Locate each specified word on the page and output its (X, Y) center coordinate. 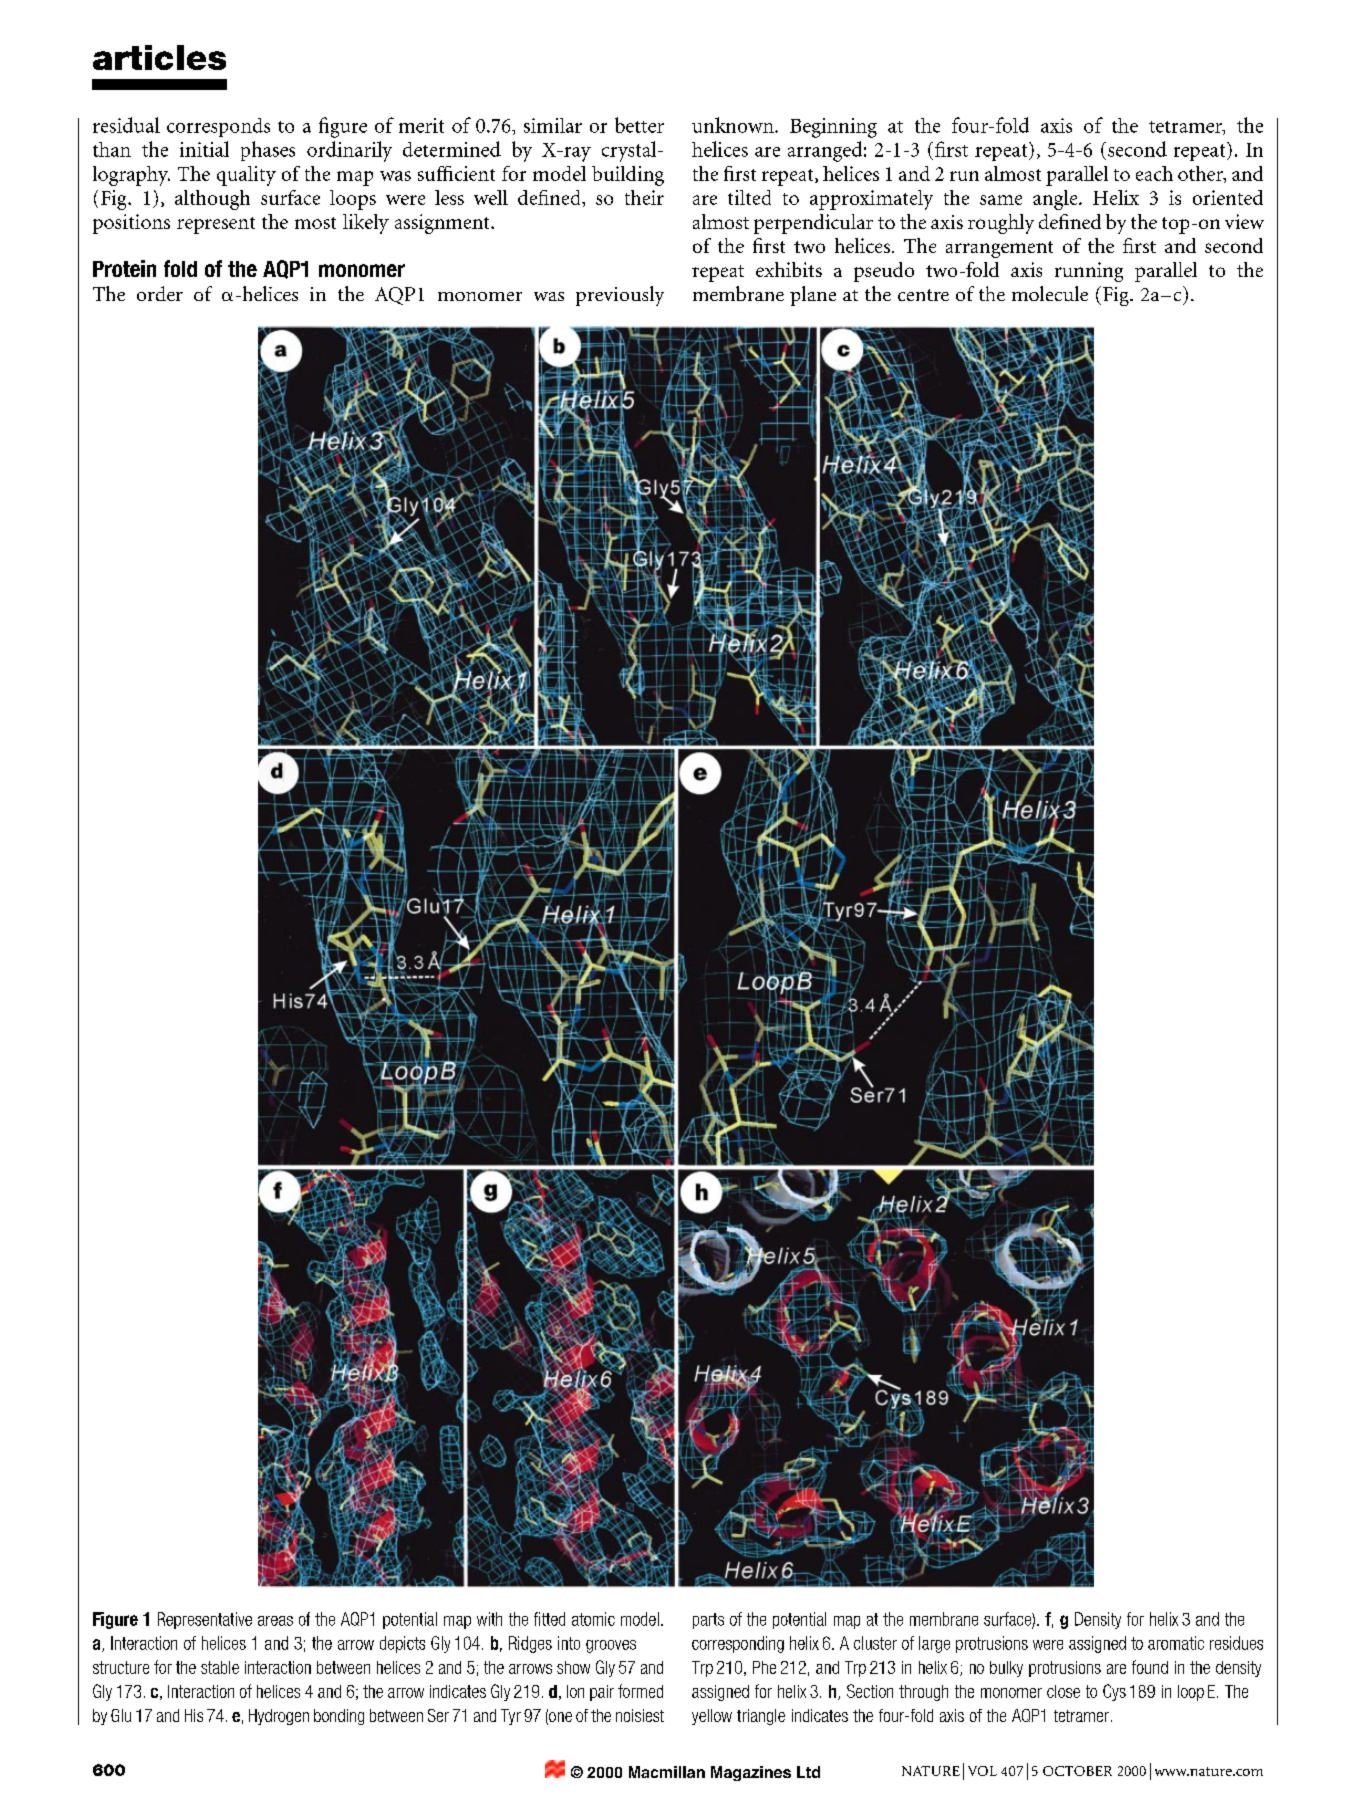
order (160, 293)
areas (275, 1621)
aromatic (1176, 1643)
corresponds (218, 127)
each (1154, 173)
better (639, 125)
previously (620, 296)
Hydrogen (279, 1717)
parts (708, 1621)
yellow (712, 1717)
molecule (1050, 293)
